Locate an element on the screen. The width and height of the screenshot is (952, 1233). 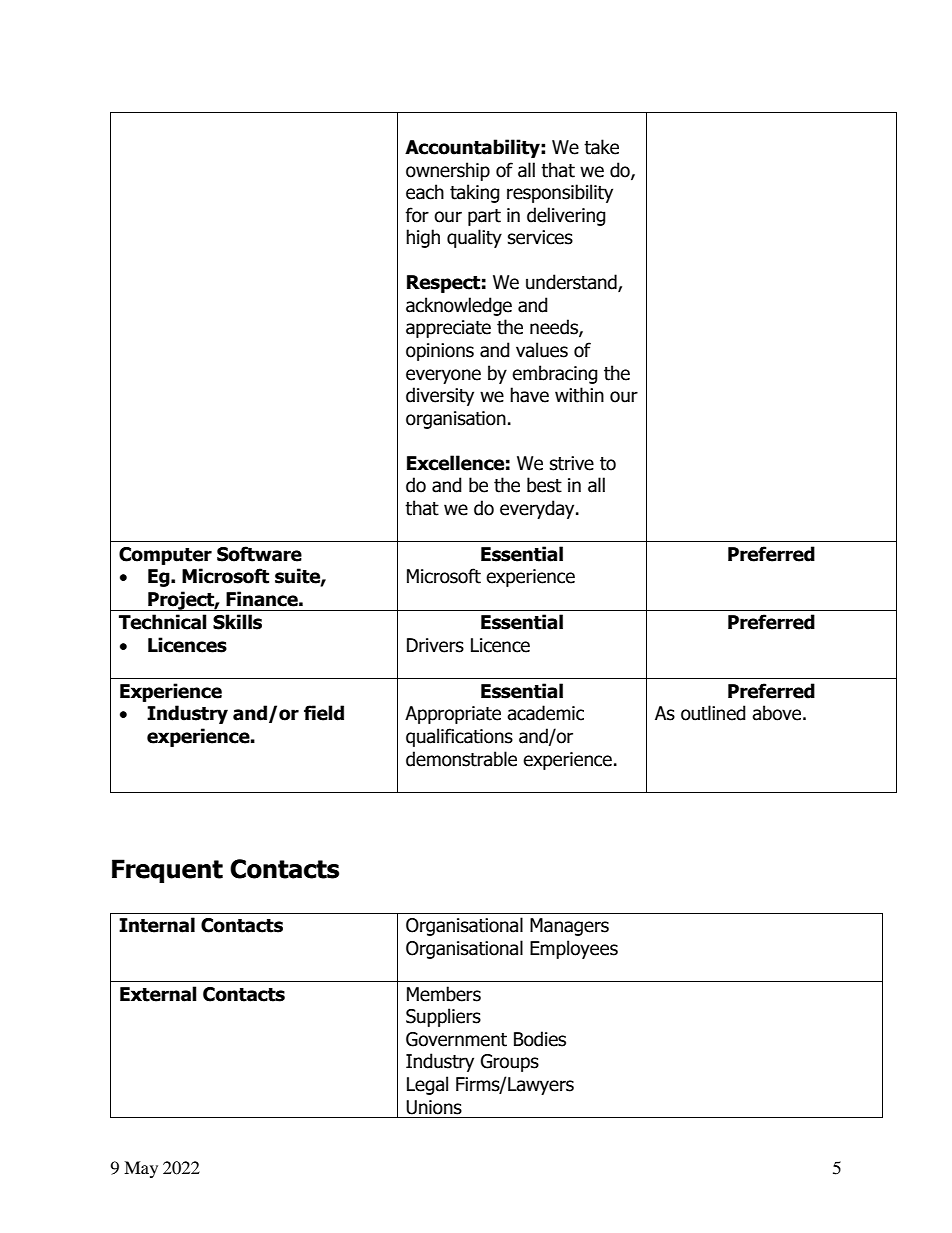
May is located at coordinates (141, 1169).
